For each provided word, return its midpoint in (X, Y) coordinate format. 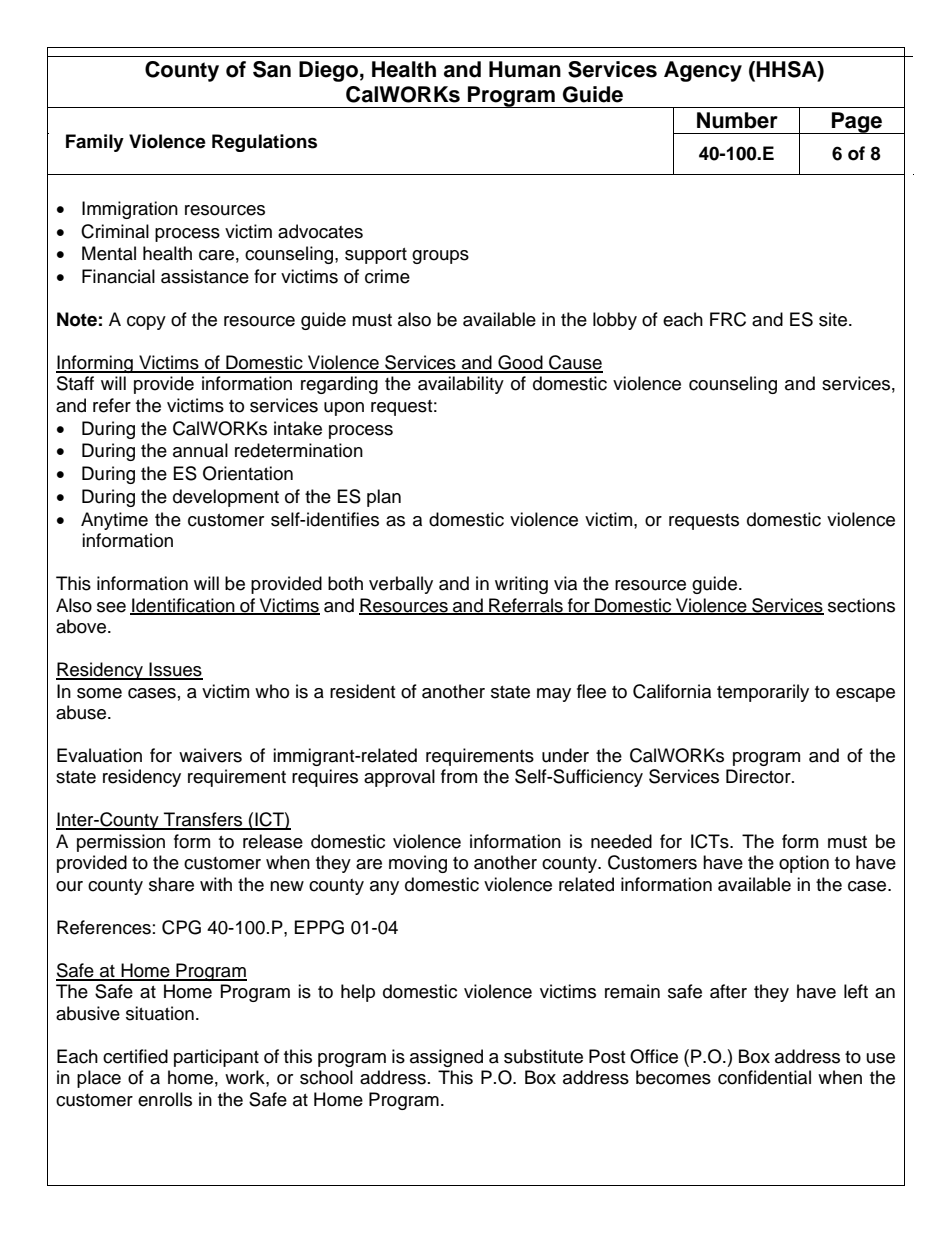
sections (861, 605)
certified (135, 1056)
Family (95, 143)
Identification (183, 606)
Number (737, 120)
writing (521, 585)
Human (525, 69)
